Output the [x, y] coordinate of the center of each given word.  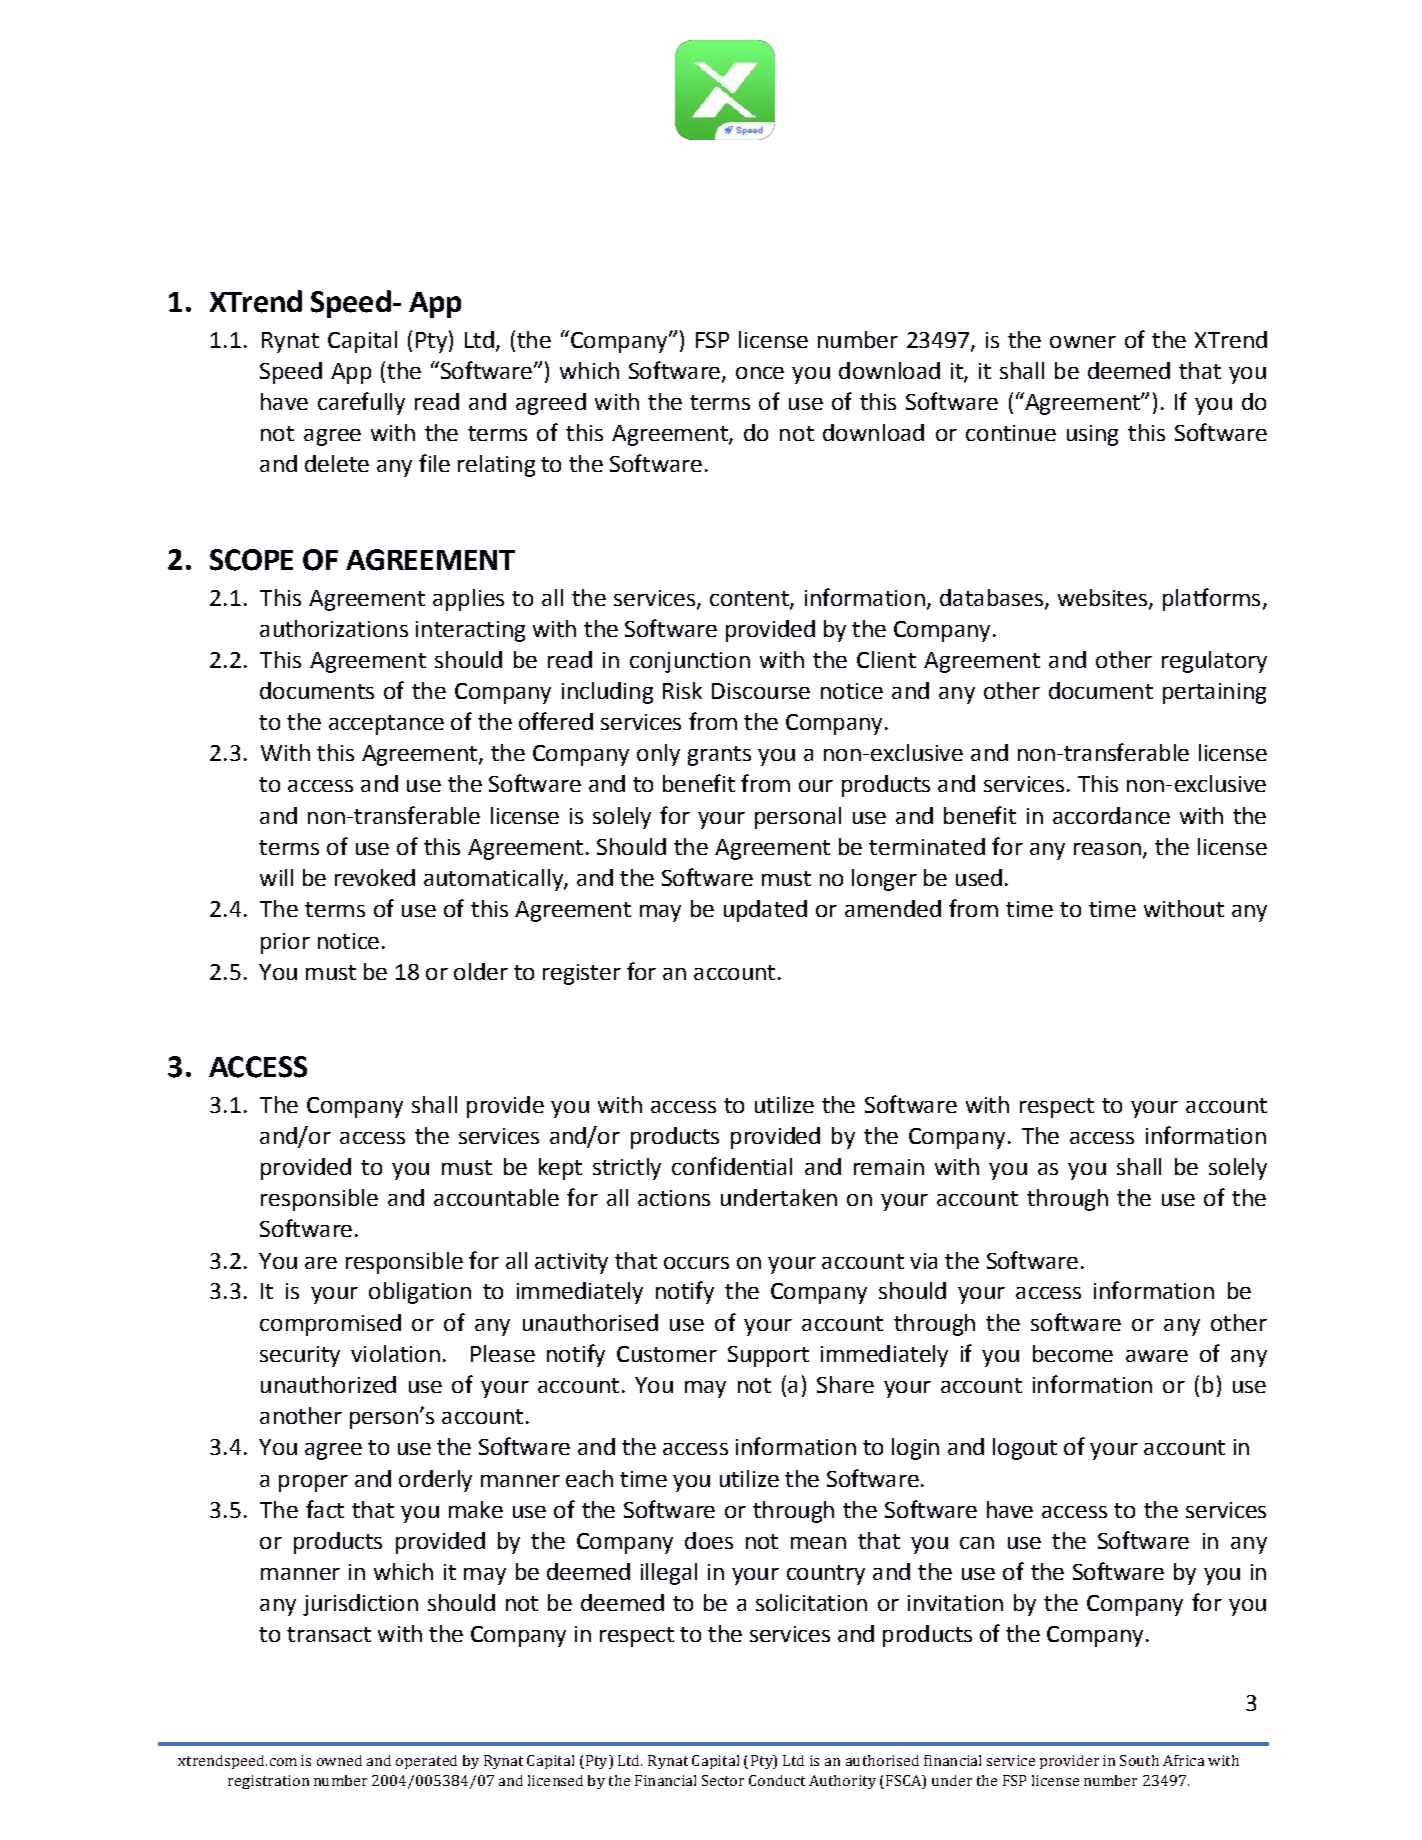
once [760, 373]
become [1073, 1353]
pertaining [1214, 693]
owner [1083, 342]
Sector [723, 1780]
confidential [732, 1166]
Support [768, 1356]
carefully [361, 403]
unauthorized [328, 1384]
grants [719, 756]
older [481, 971]
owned [339, 1760]
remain [889, 1167]
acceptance [386, 725]
